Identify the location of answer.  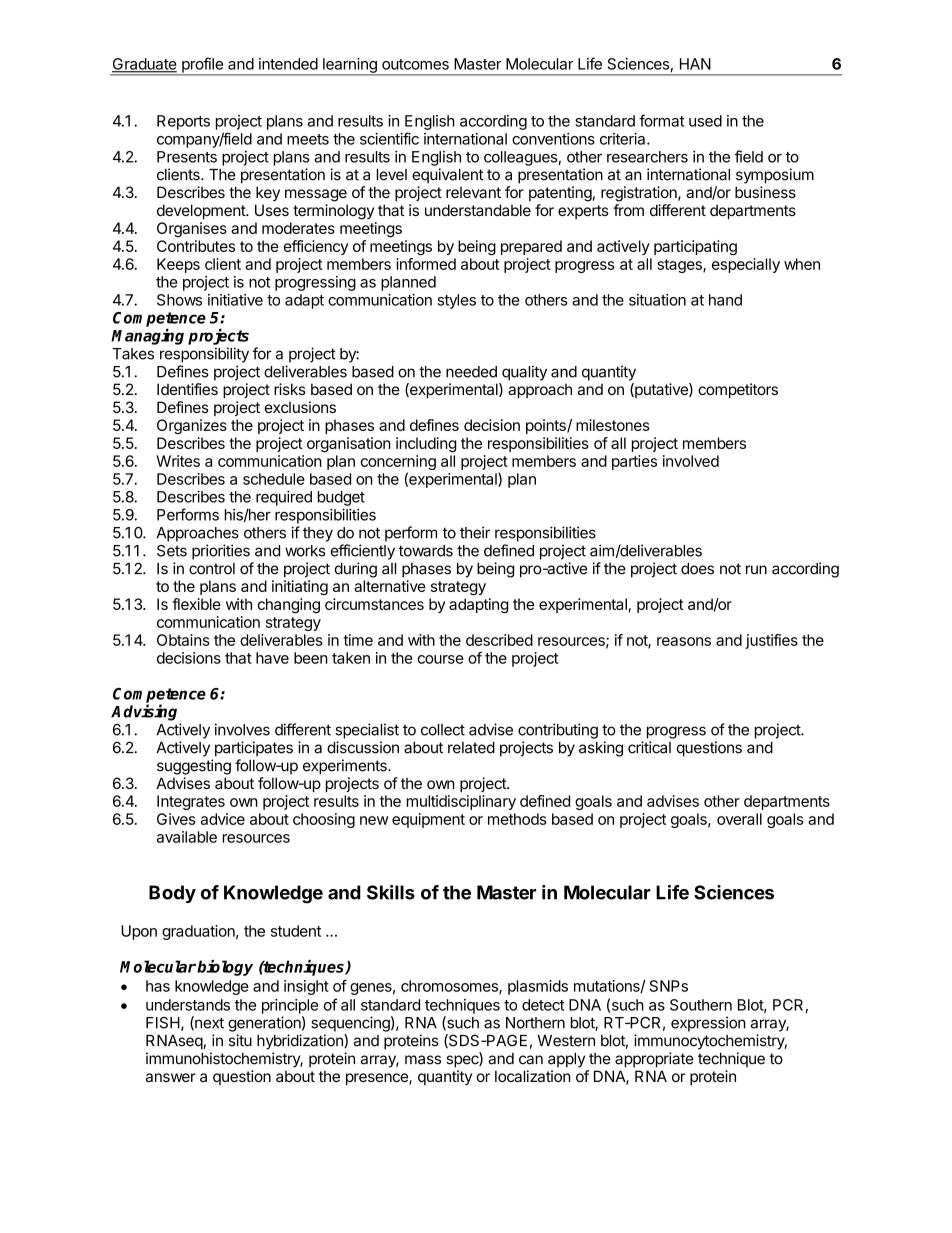
(171, 1077).
